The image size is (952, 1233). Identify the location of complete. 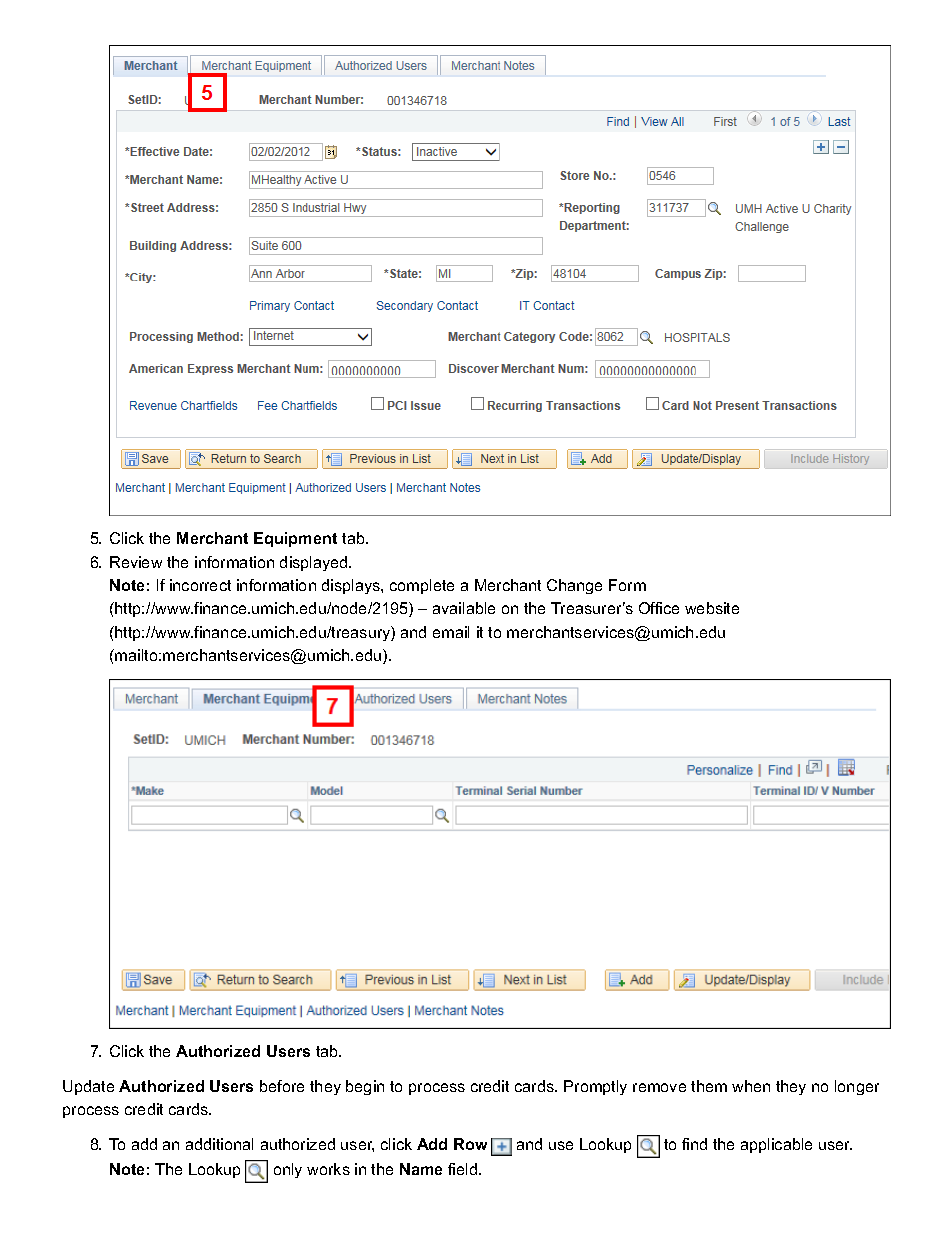
(422, 586).
